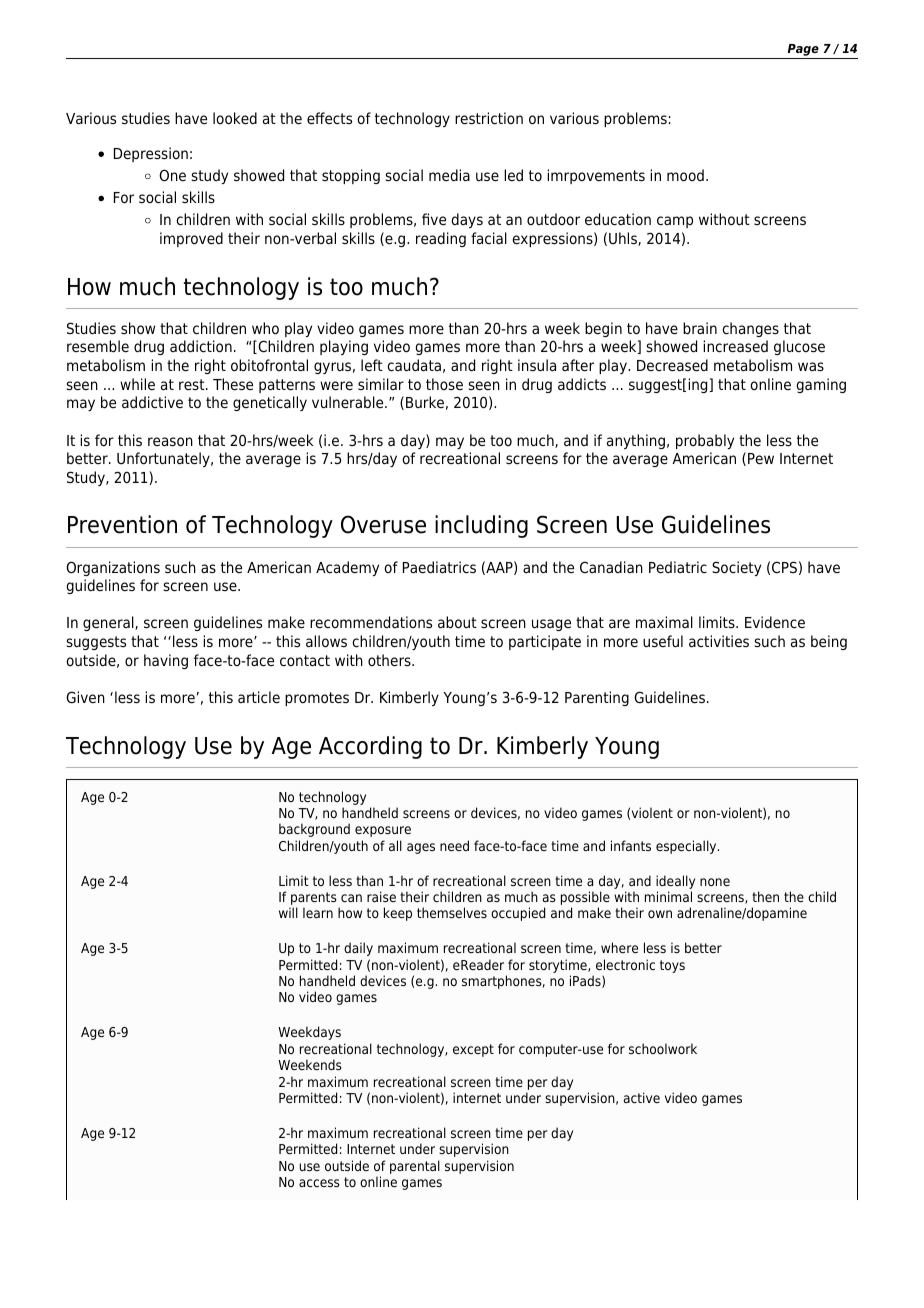 This screenshot has width=924, height=1308. I want to click on those, so click(444, 384).
